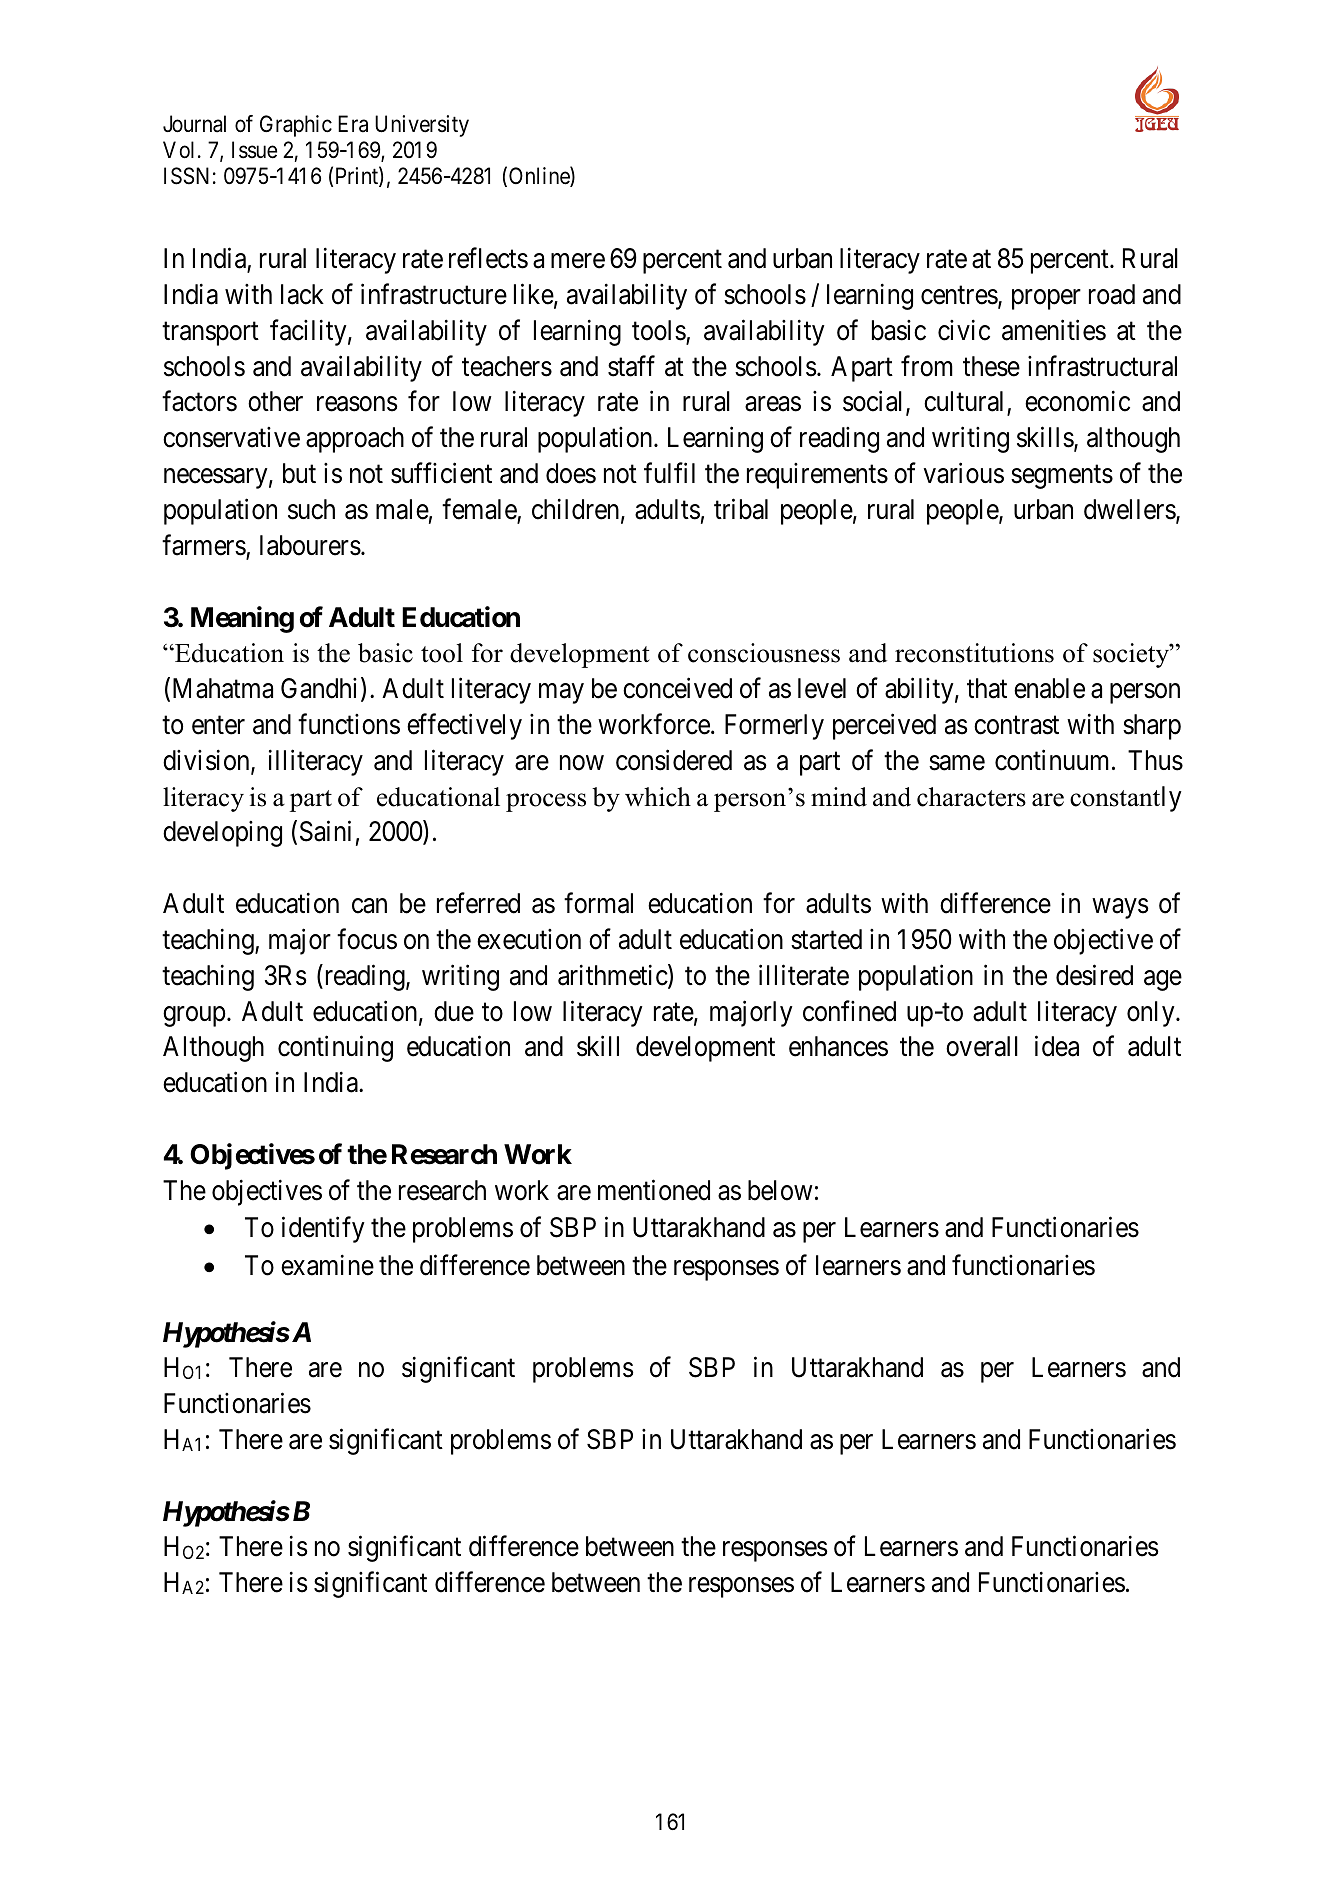  What do you see at coordinates (578, 261) in the page?
I see `mere` at bounding box center [578, 261].
